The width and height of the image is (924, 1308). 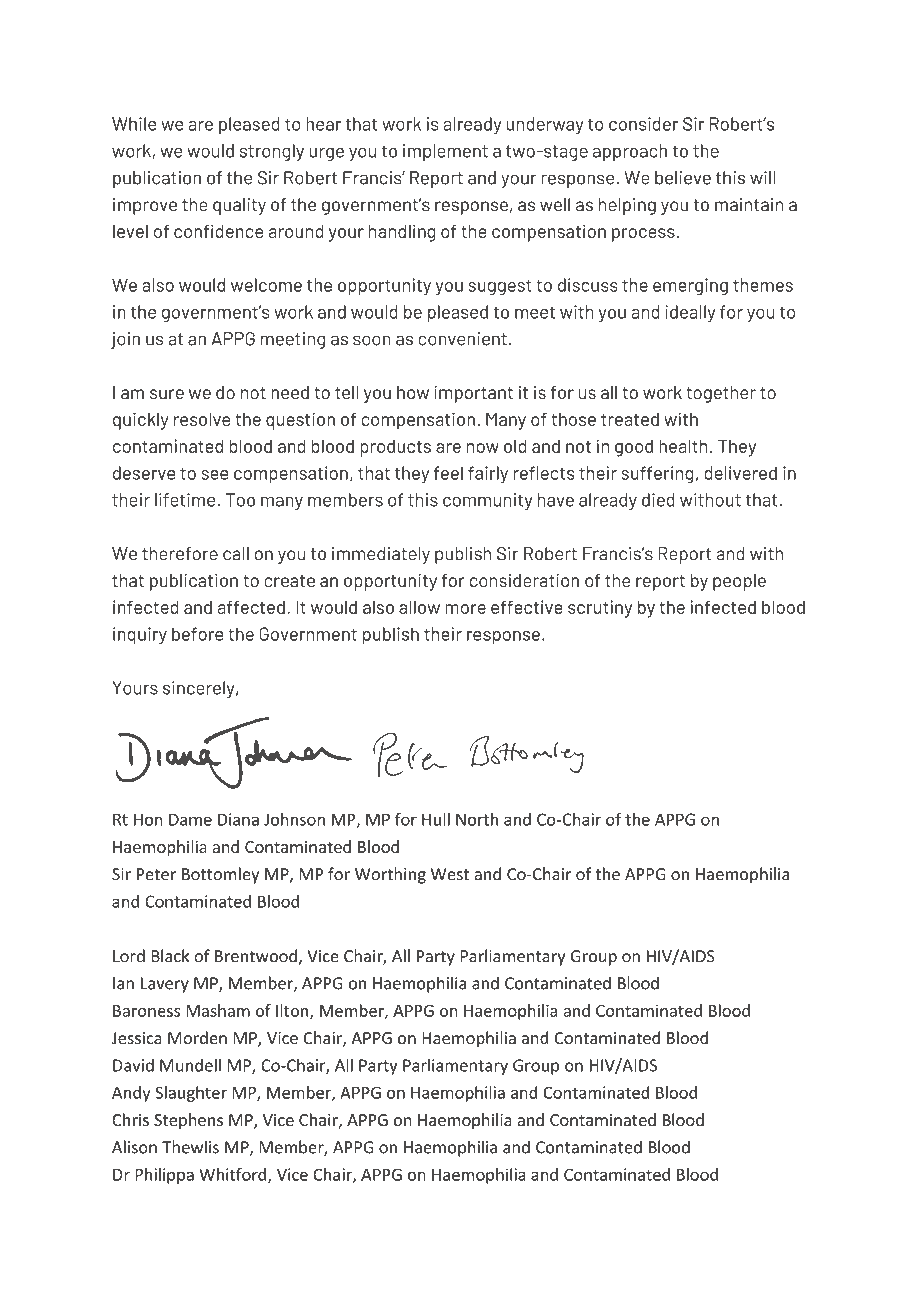 I want to click on West, so click(x=450, y=874).
